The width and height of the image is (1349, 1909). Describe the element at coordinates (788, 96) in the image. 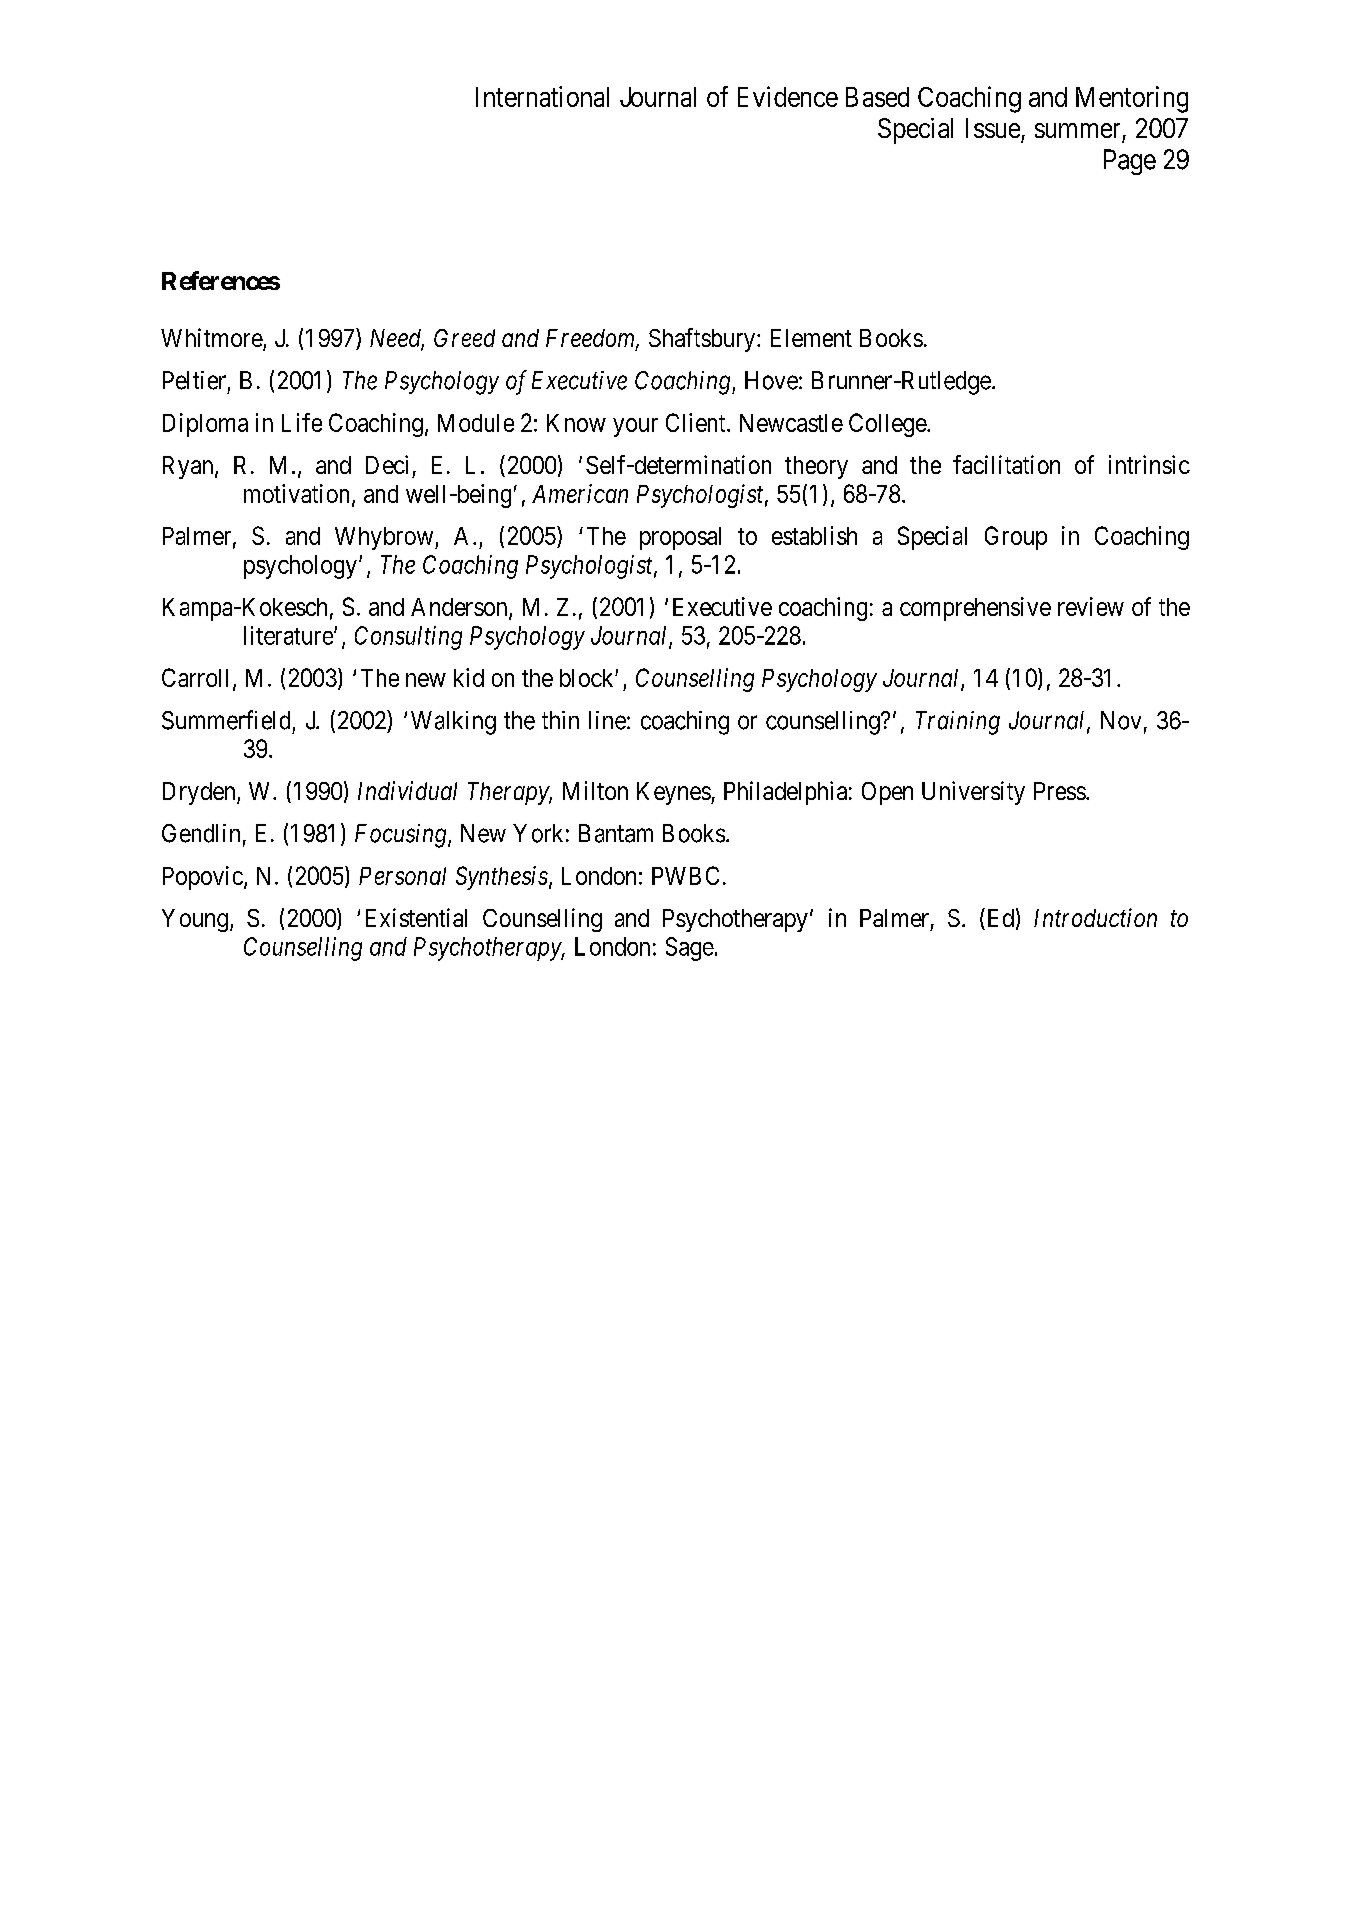

I see `Evidence` at that location.
